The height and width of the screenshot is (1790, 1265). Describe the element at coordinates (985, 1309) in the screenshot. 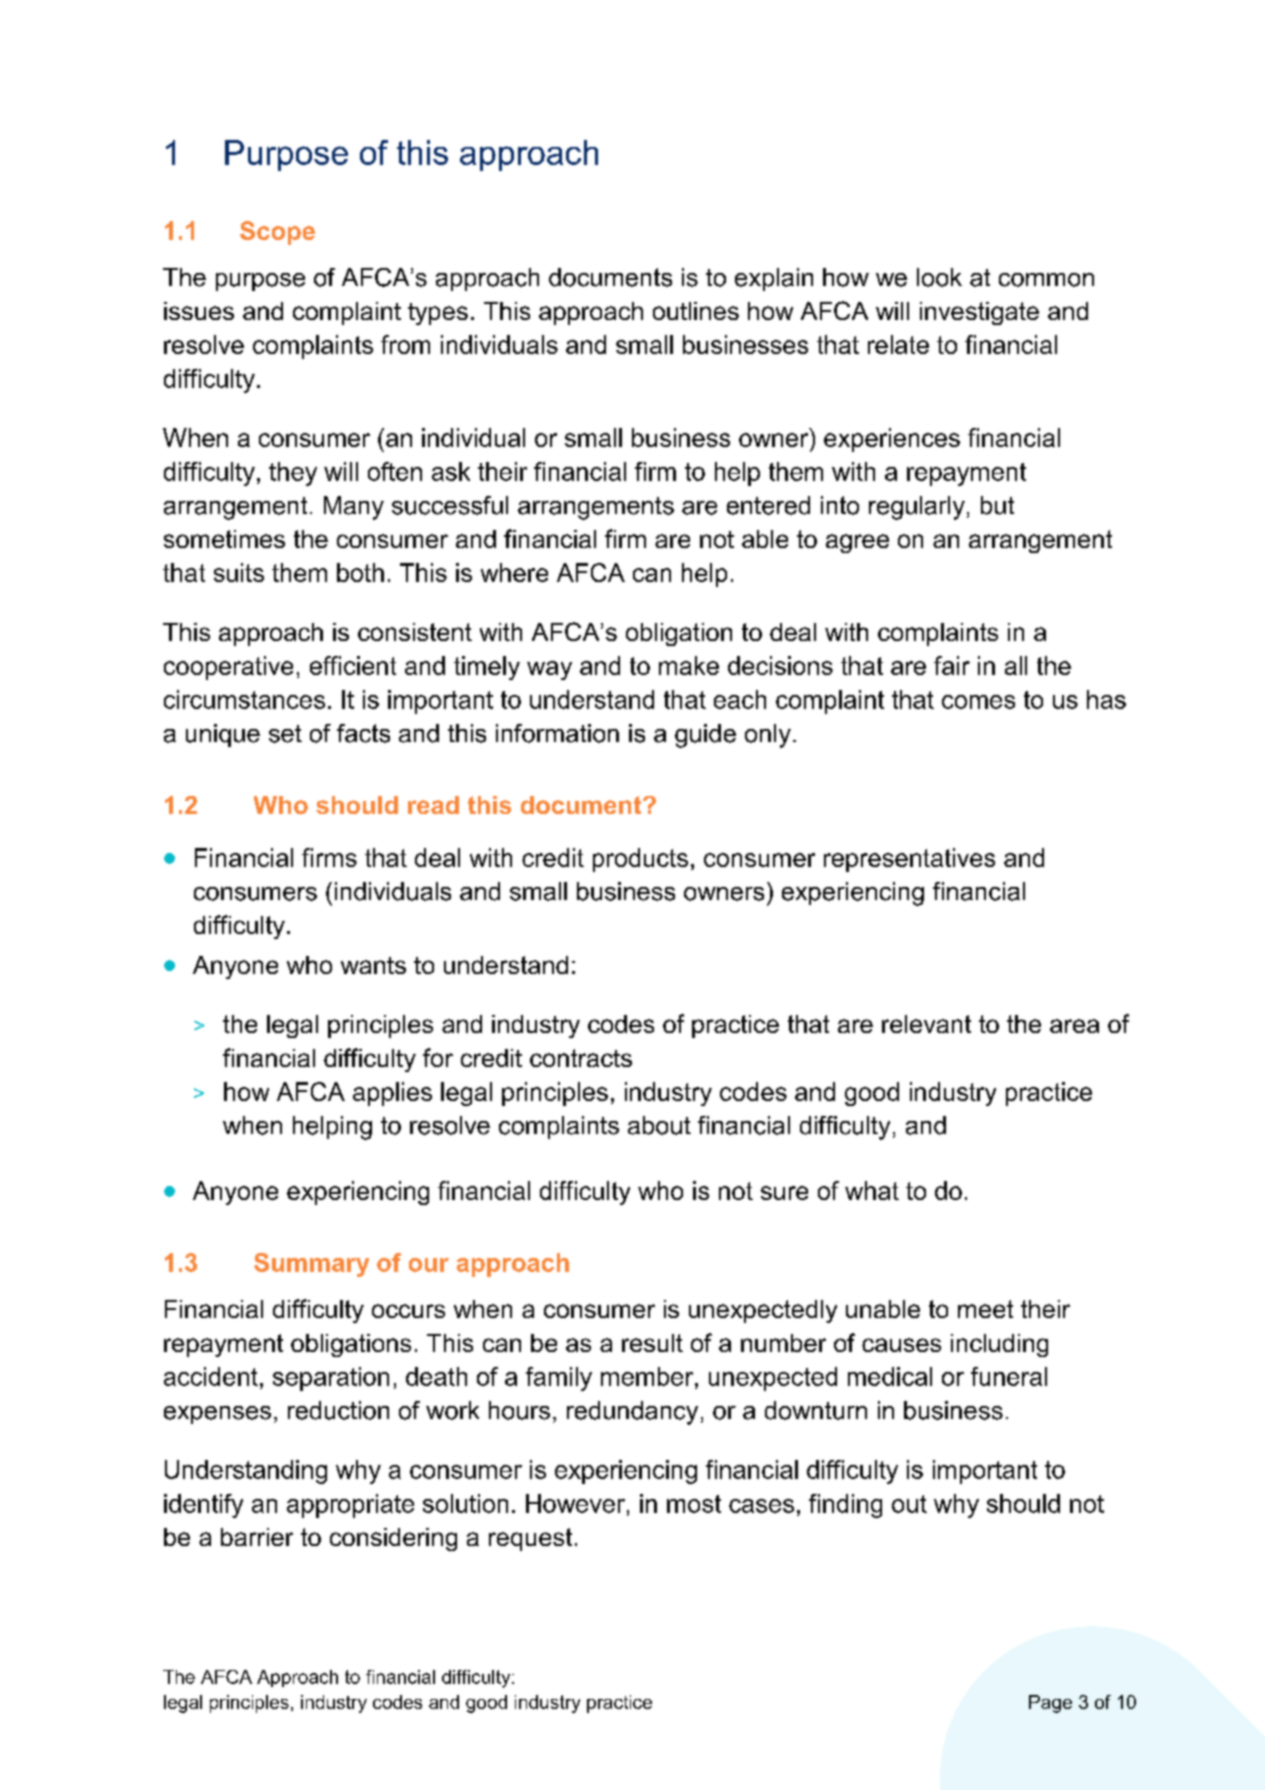

I see `meet` at that location.
